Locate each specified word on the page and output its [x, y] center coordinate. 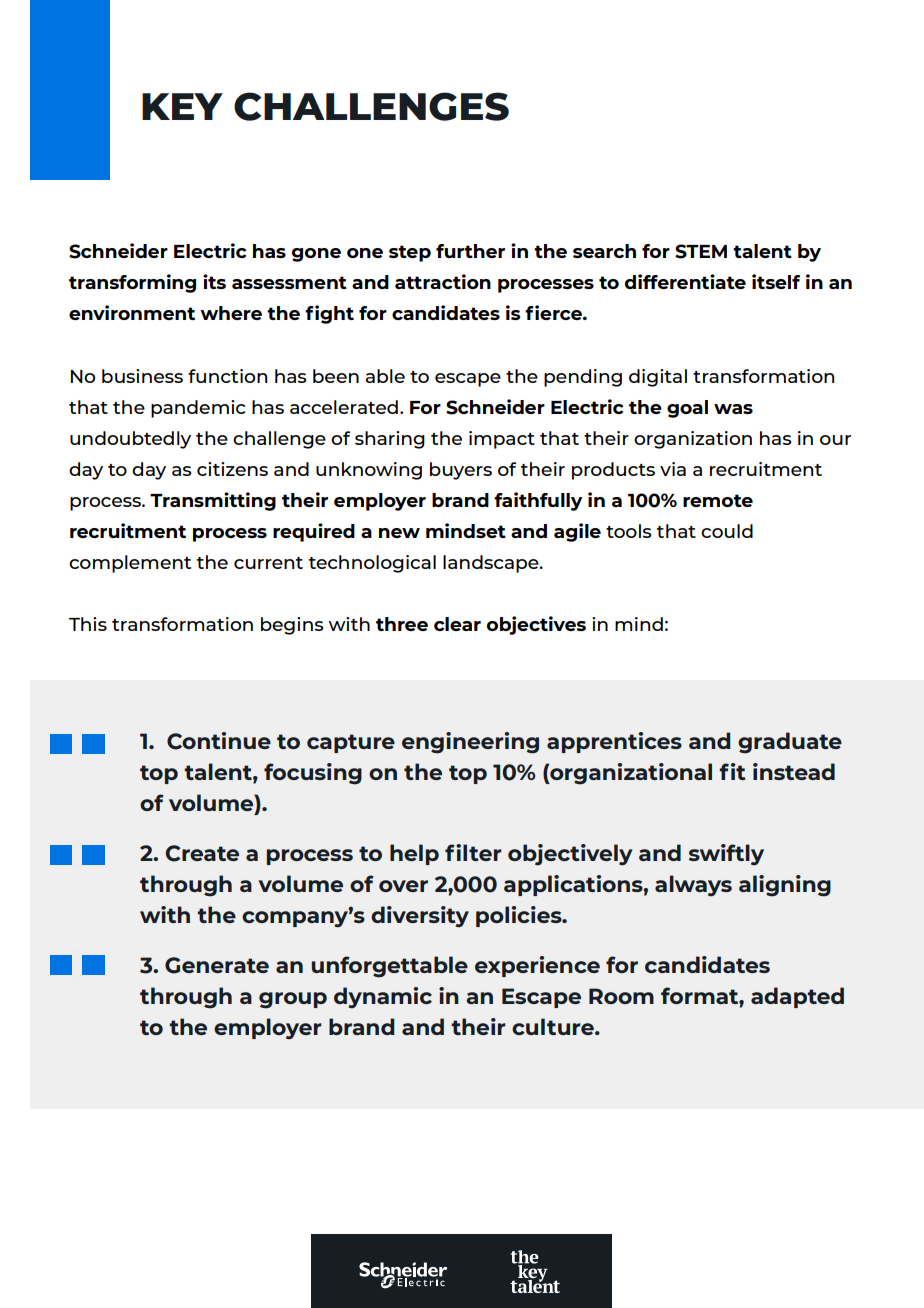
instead [794, 771]
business [142, 376]
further [470, 251]
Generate [217, 965]
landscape [492, 564]
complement [130, 564]
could [727, 531]
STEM [701, 251]
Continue [219, 741]
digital [658, 378]
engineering [470, 743]
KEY [182, 106]
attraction [443, 281]
